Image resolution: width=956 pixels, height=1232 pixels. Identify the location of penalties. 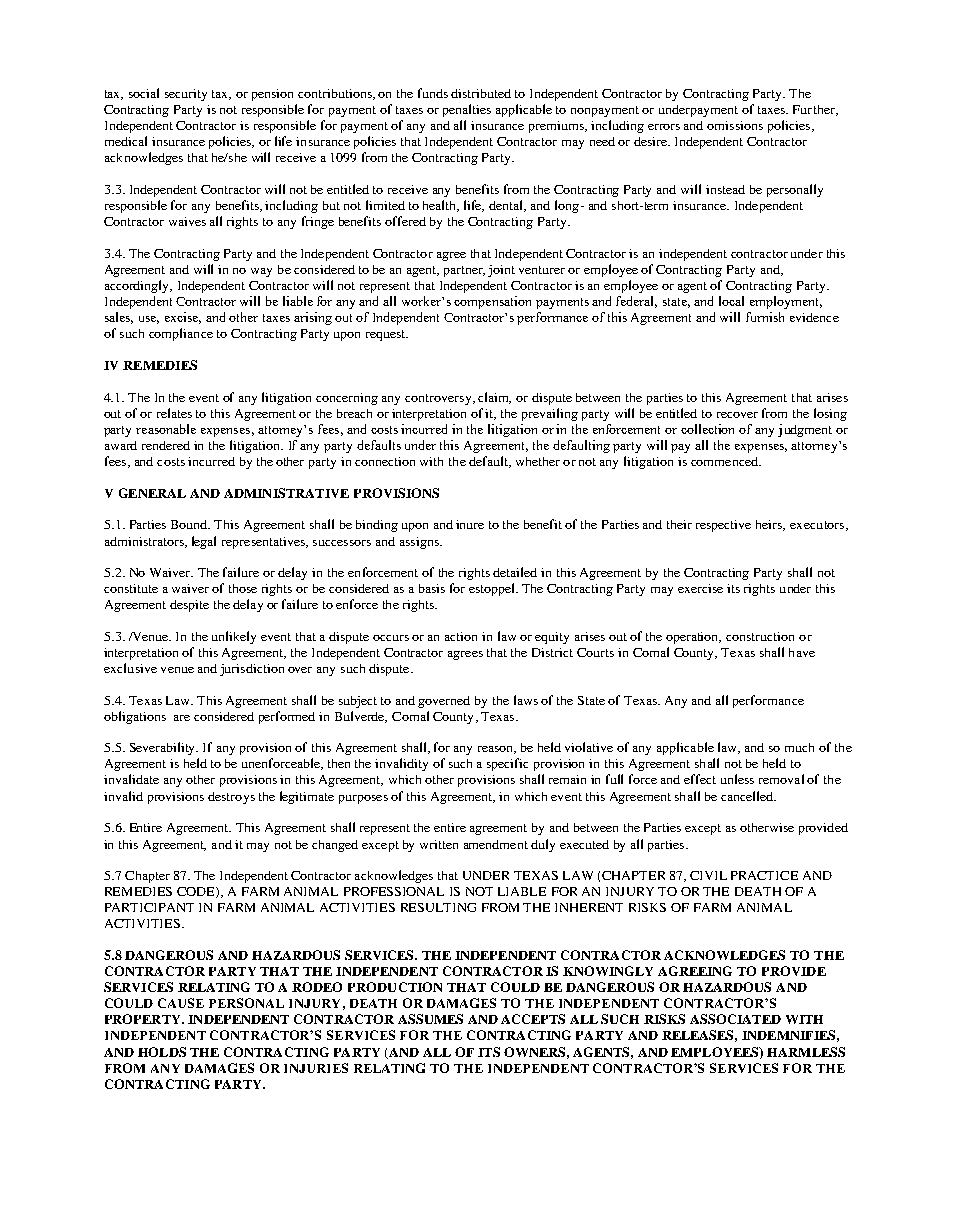
(467, 110).
